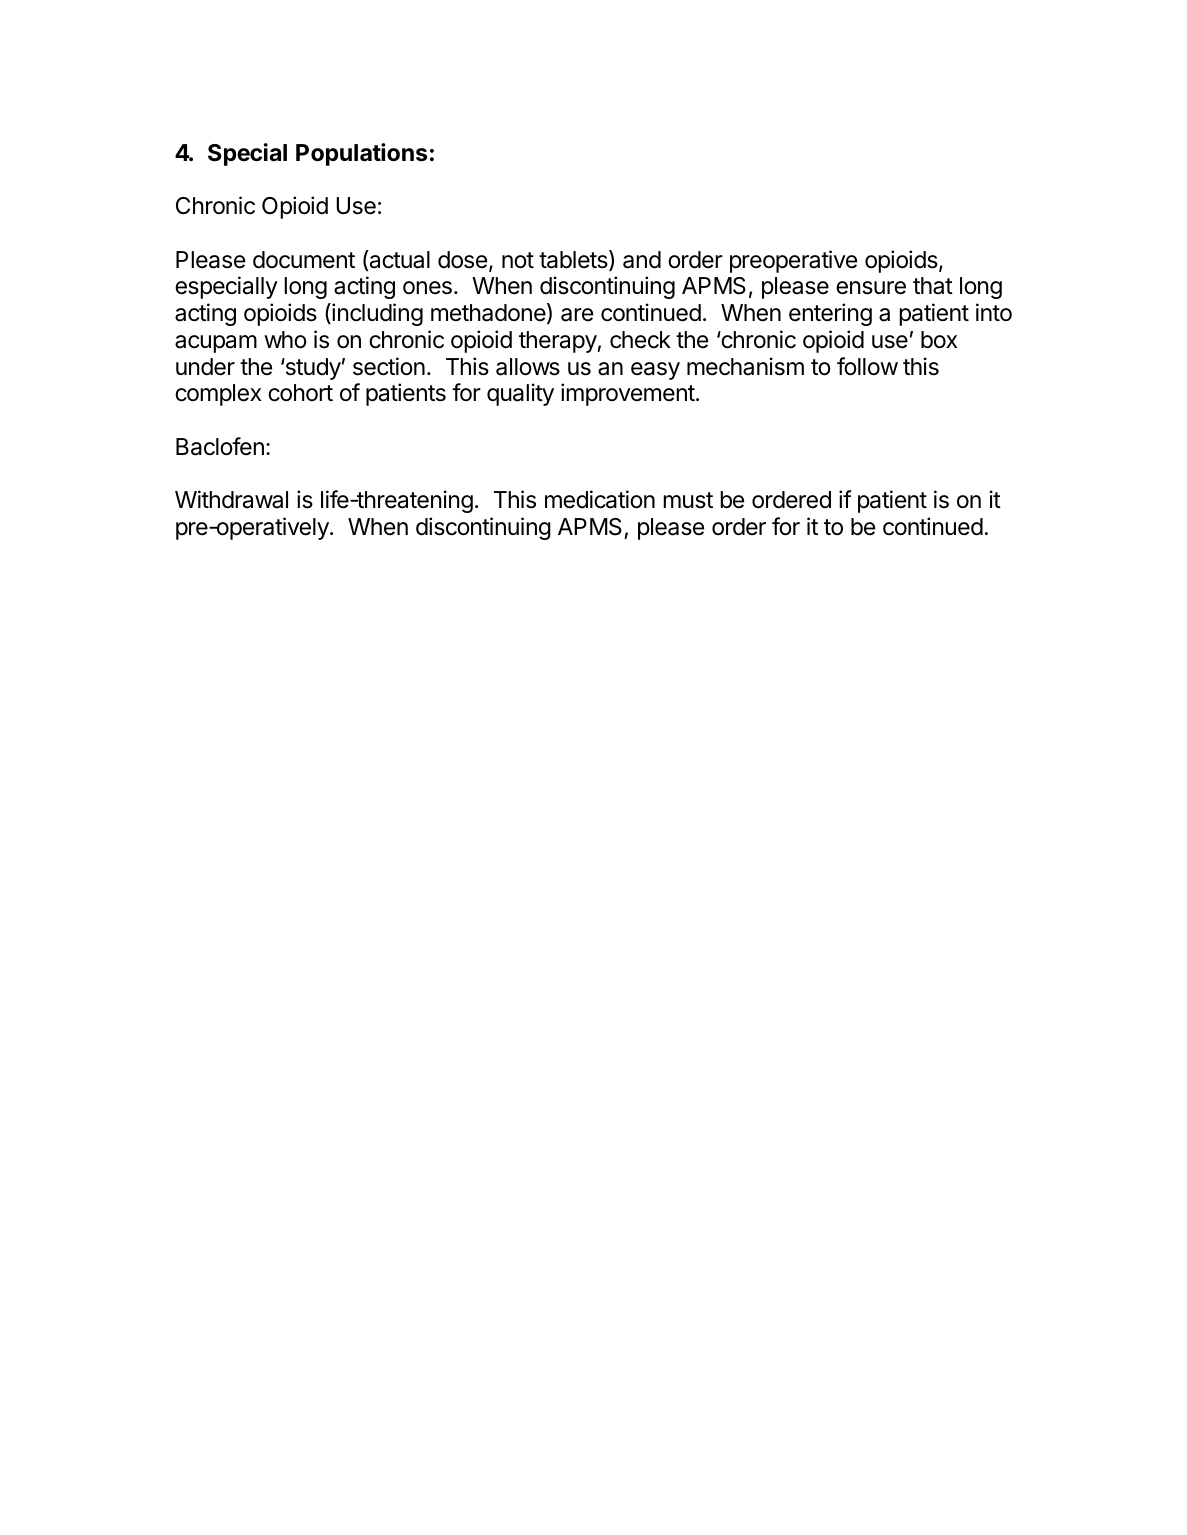 Image resolution: width=1187 pixels, height=1535 pixels. I want to click on medication, so click(600, 499).
